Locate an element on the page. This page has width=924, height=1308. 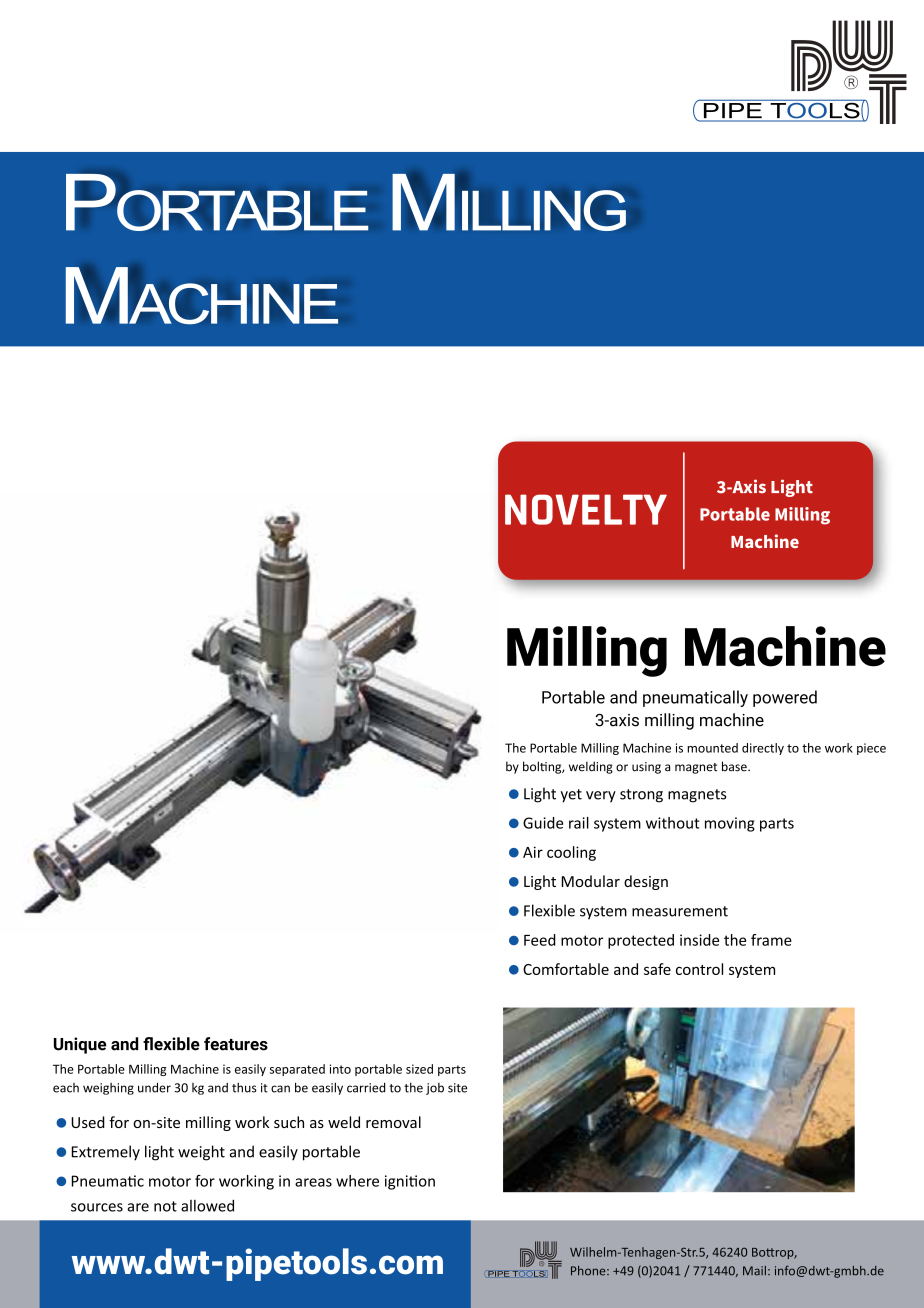
directly is located at coordinates (763, 749).
